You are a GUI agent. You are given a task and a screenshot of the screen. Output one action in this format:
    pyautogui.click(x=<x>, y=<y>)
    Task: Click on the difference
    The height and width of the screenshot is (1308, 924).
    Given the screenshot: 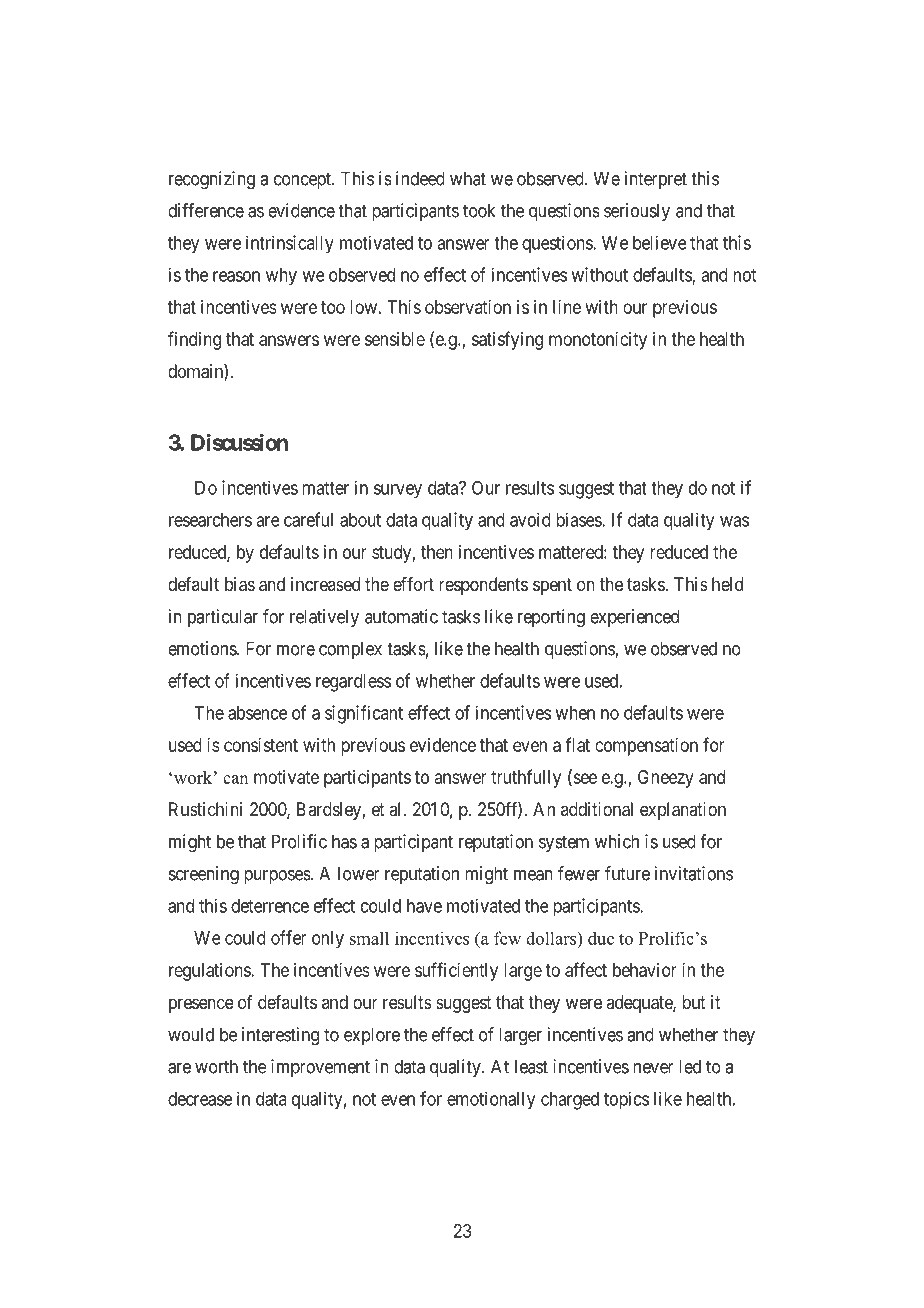 What is the action you would take?
    pyautogui.click(x=206, y=210)
